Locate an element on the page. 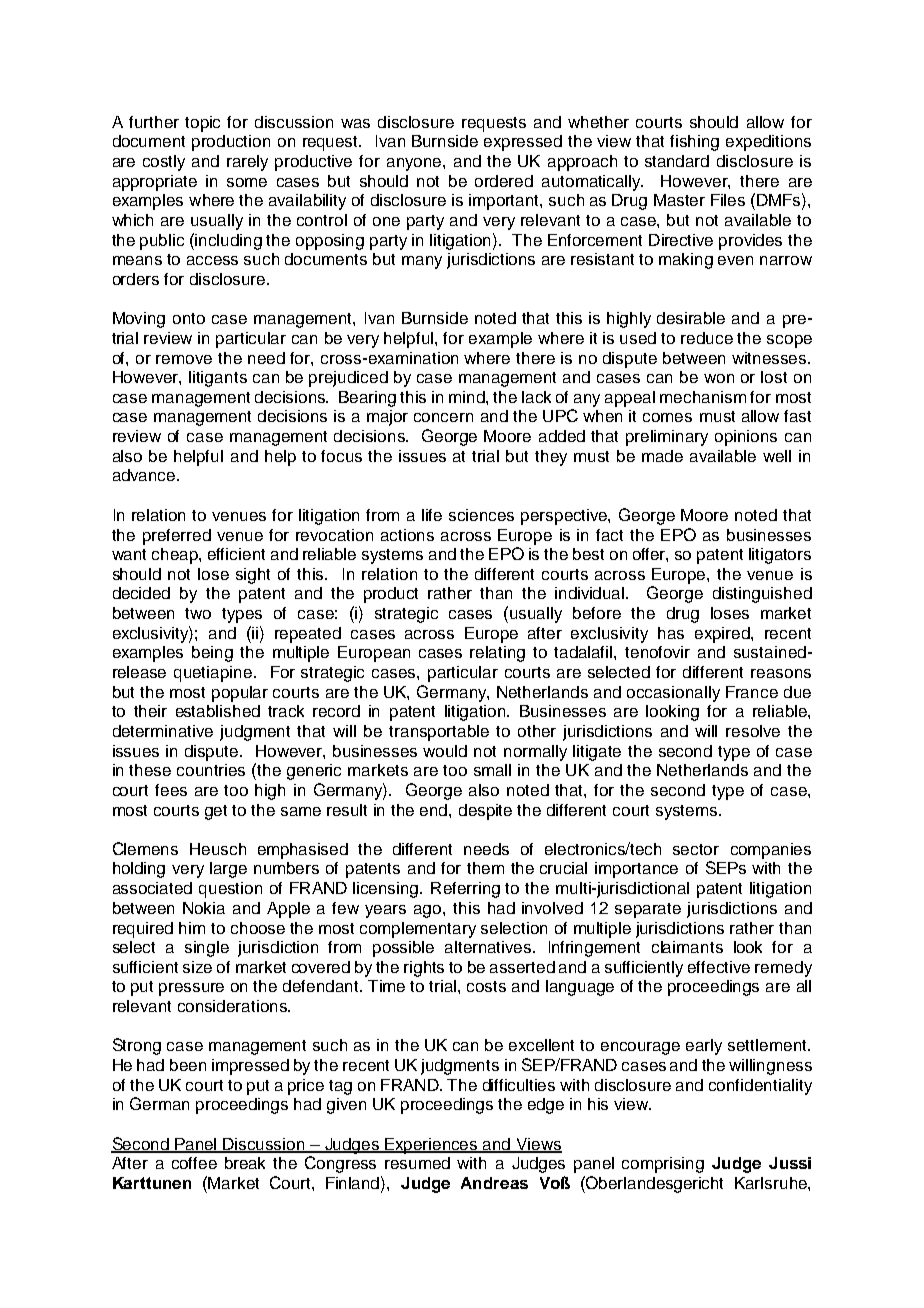  topic is located at coordinates (202, 124).
